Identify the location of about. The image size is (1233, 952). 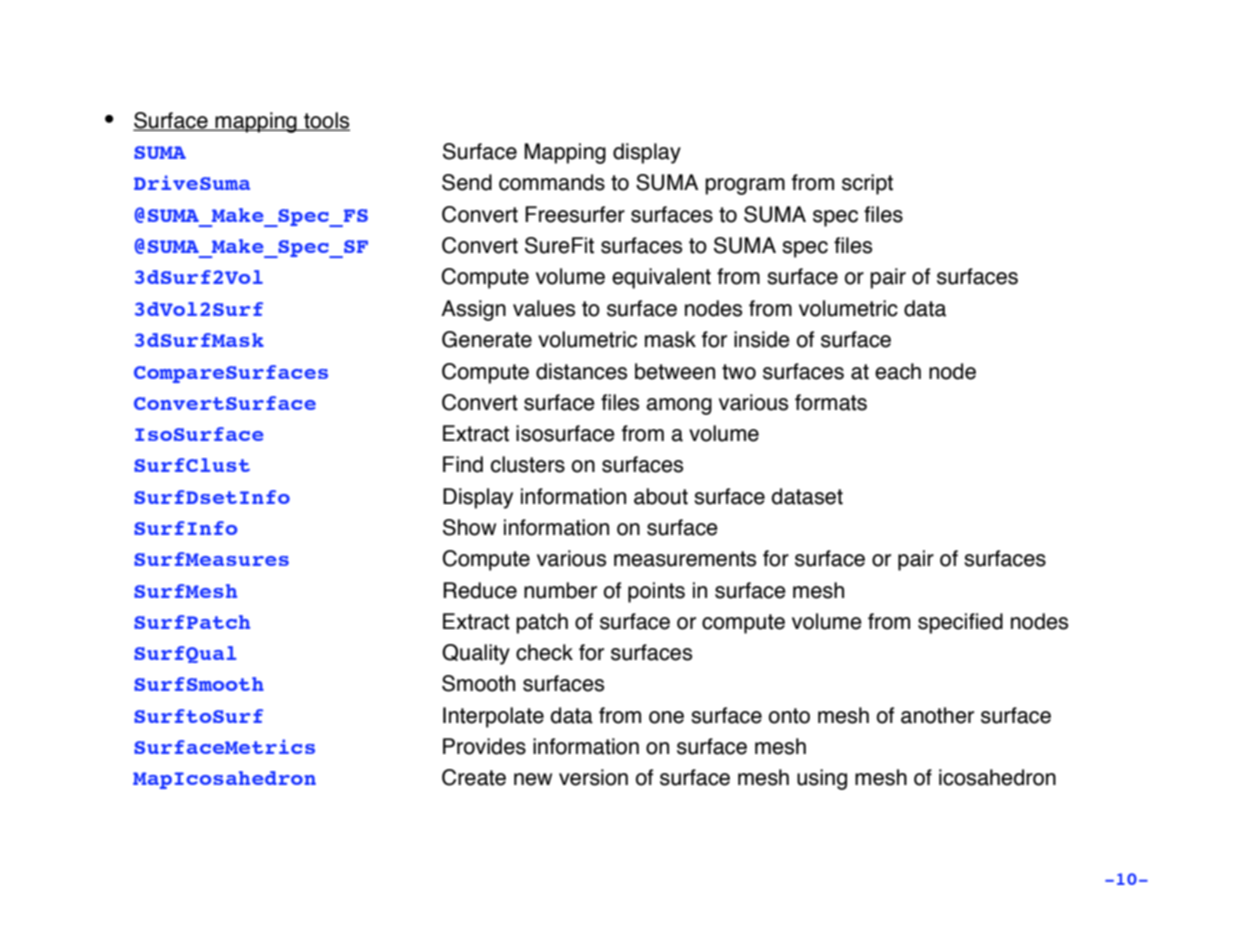
(661, 496).
